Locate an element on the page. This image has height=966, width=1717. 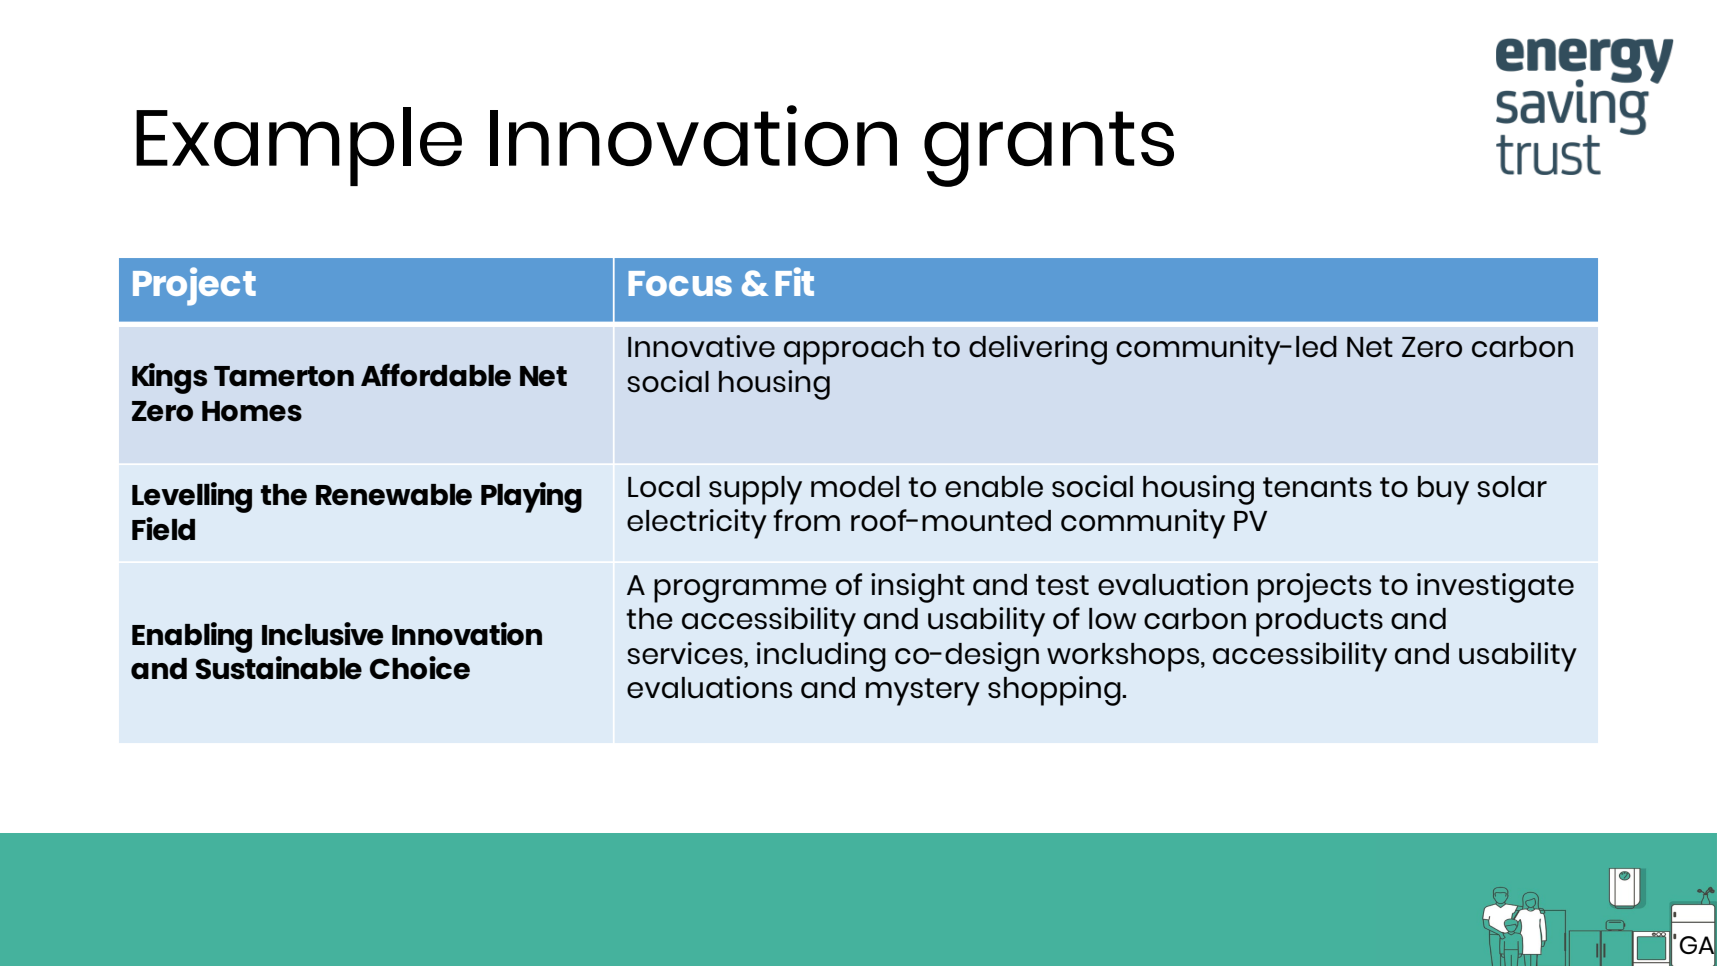
from is located at coordinates (806, 520).
